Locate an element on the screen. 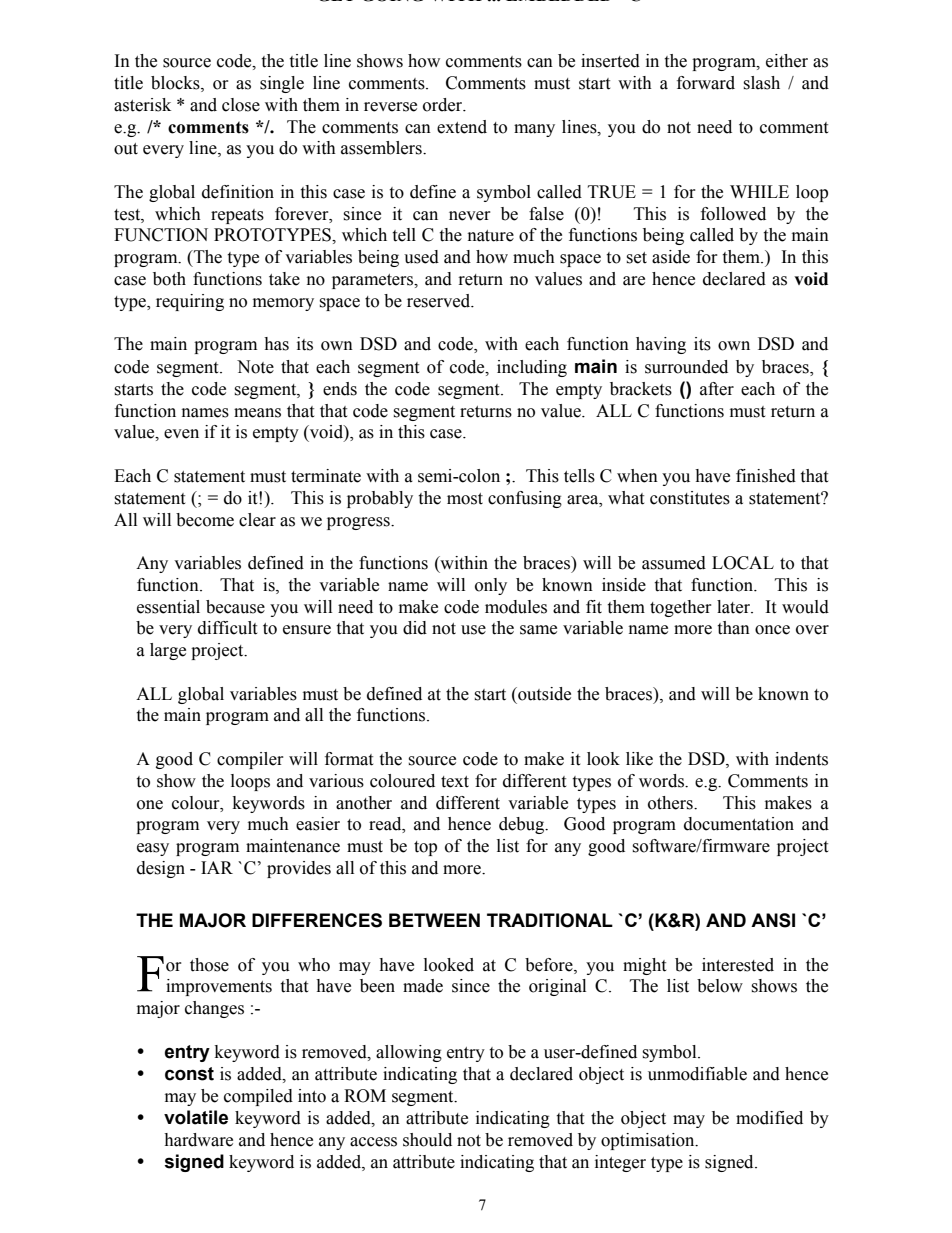 The image size is (952, 1233). close is located at coordinates (241, 105).
